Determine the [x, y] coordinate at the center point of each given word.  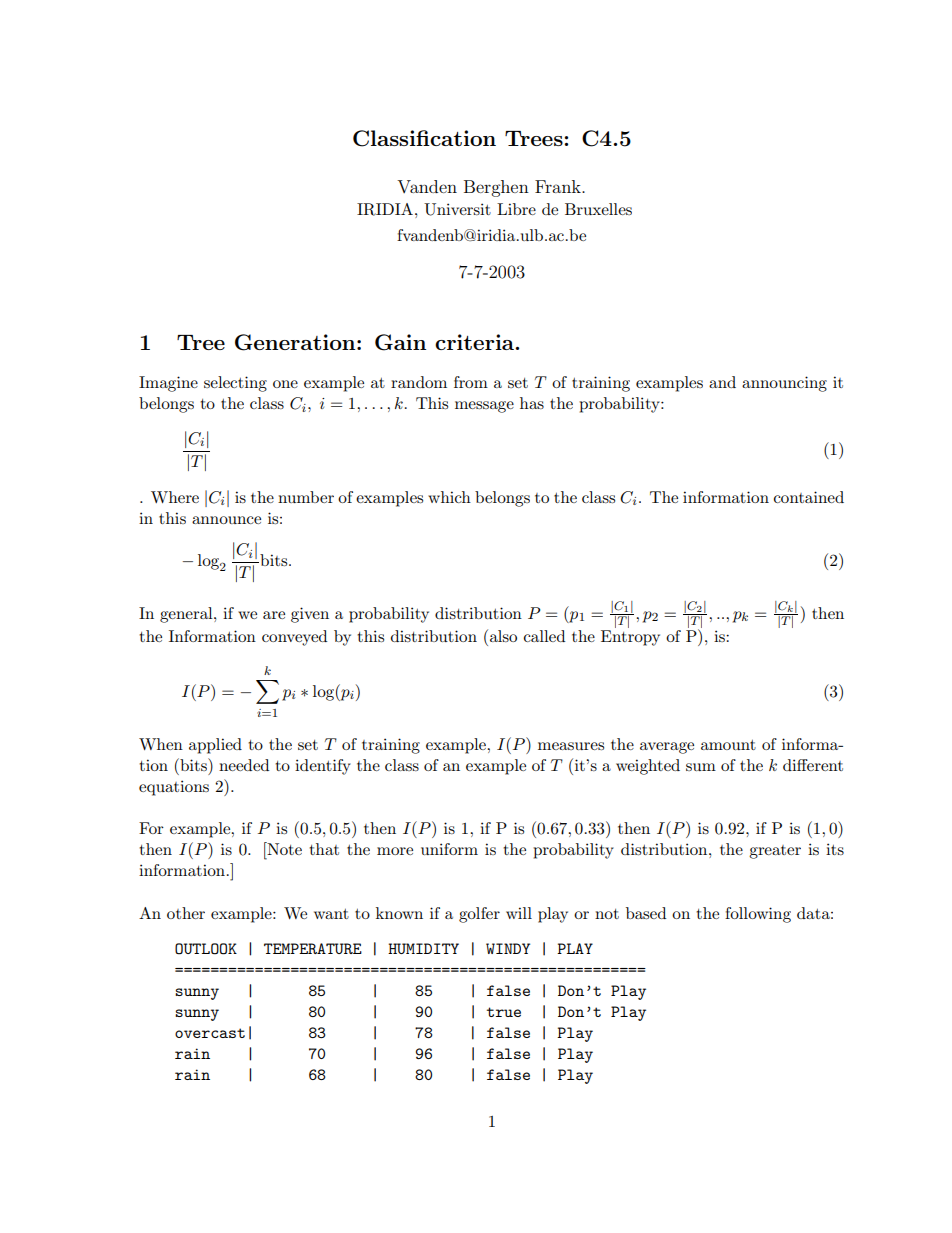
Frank [559, 186]
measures [571, 746]
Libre [516, 209]
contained [809, 497]
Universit [457, 209]
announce [226, 520]
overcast [210, 1033]
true [504, 1012]
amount [728, 745]
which [449, 497]
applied [215, 746]
